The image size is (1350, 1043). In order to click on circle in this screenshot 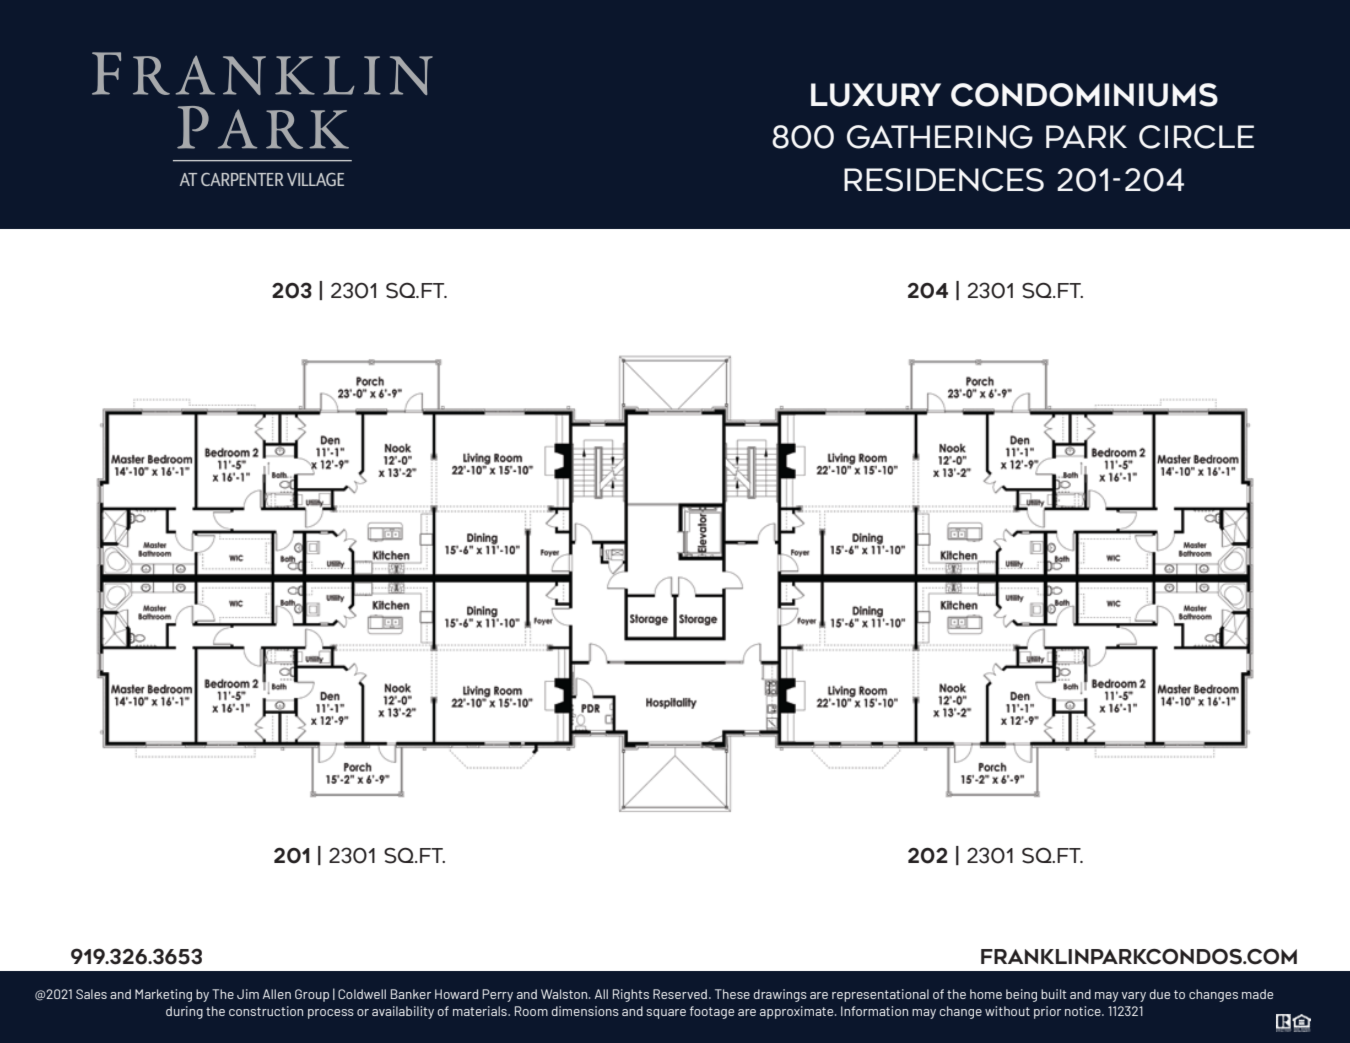, I will do `click(1196, 137)`.
